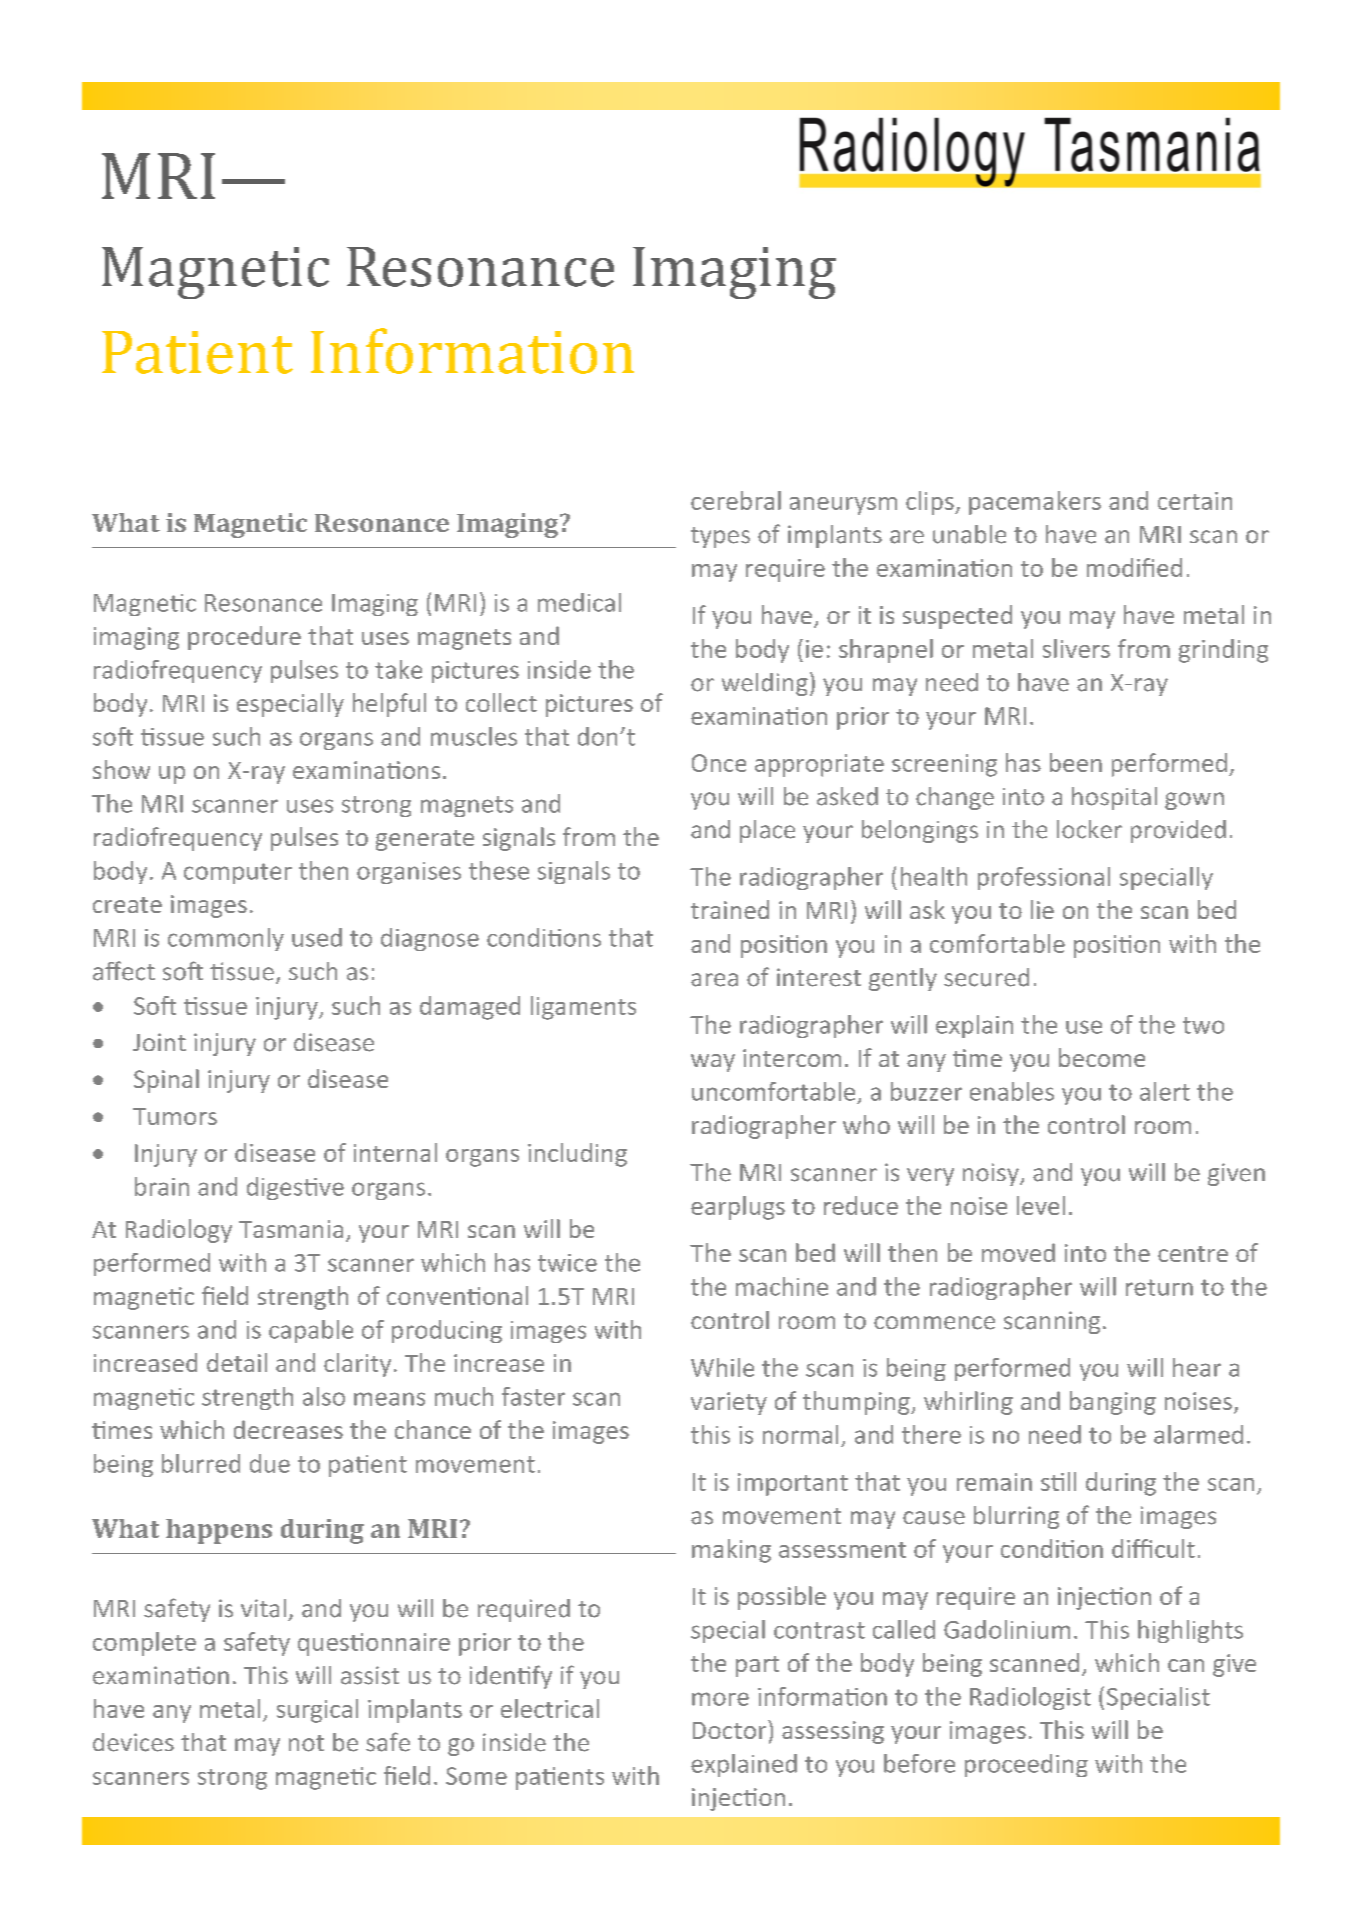 The width and height of the image is (1363, 1927). What do you see at coordinates (244, 638) in the image?
I see `procedure` at bounding box center [244, 638].
